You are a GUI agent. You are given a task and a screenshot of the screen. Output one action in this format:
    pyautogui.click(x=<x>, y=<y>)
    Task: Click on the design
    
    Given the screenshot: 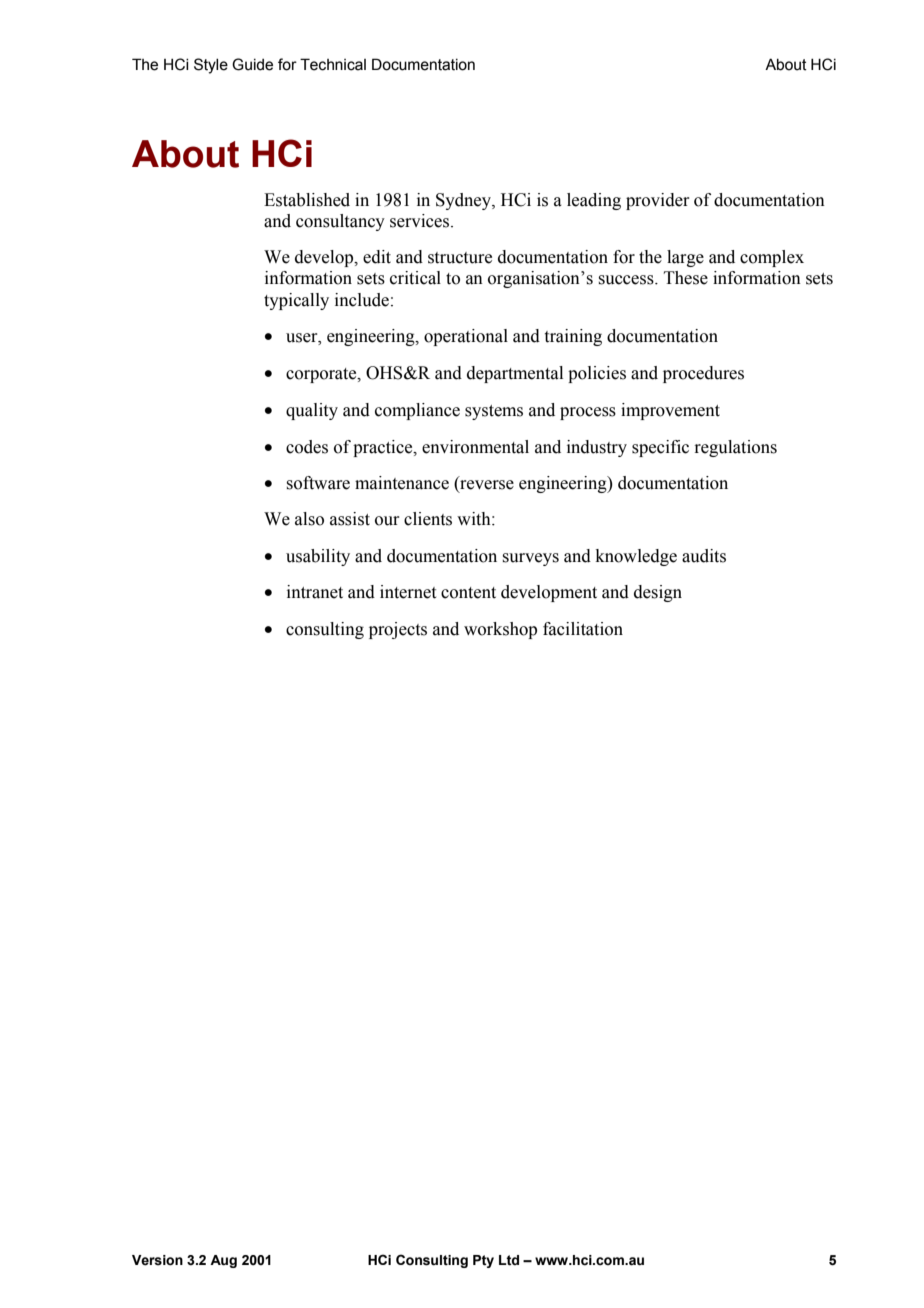 What is the action you would take?
    pyautogui.click(x=658, y=593)
